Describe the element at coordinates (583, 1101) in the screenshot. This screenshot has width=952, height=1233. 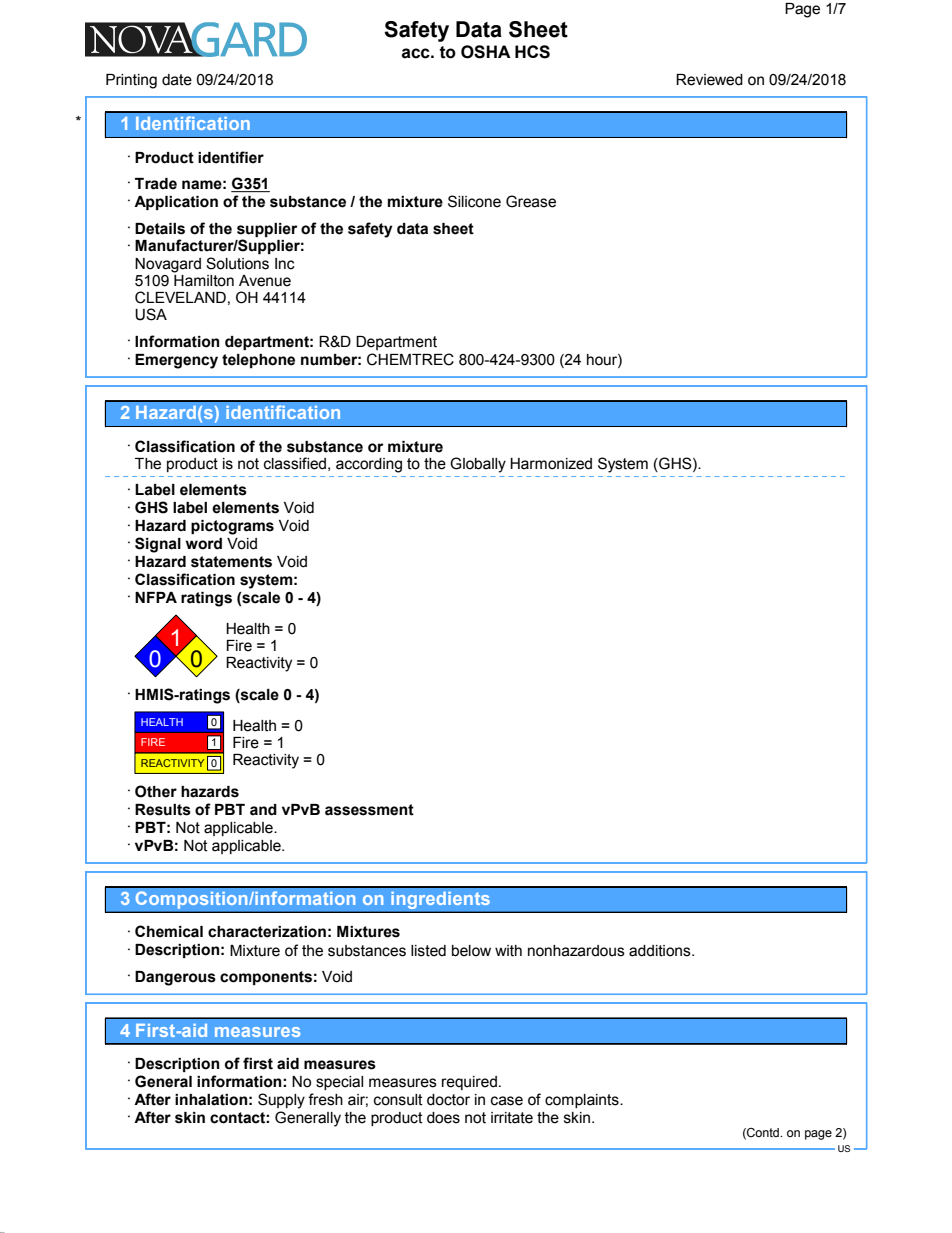
I see `complaints` at that location.
